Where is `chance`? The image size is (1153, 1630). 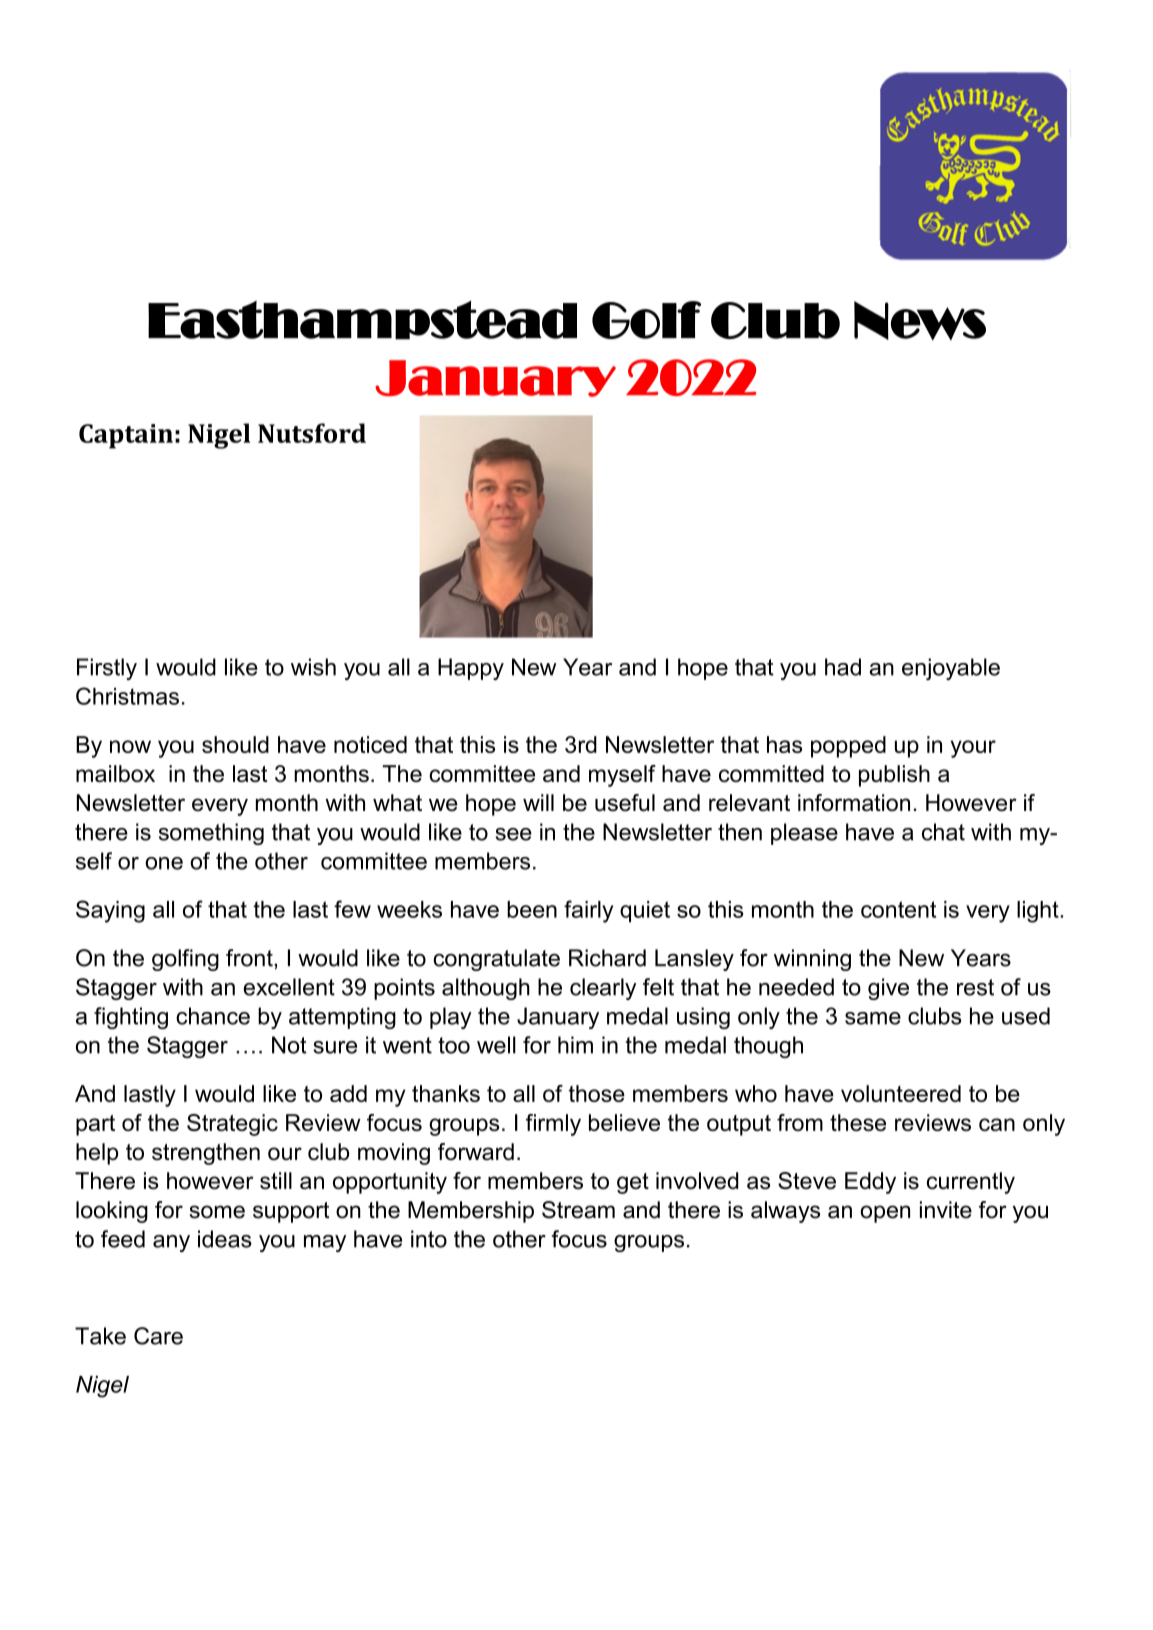
chance is located at coordinates (213, 1016).
